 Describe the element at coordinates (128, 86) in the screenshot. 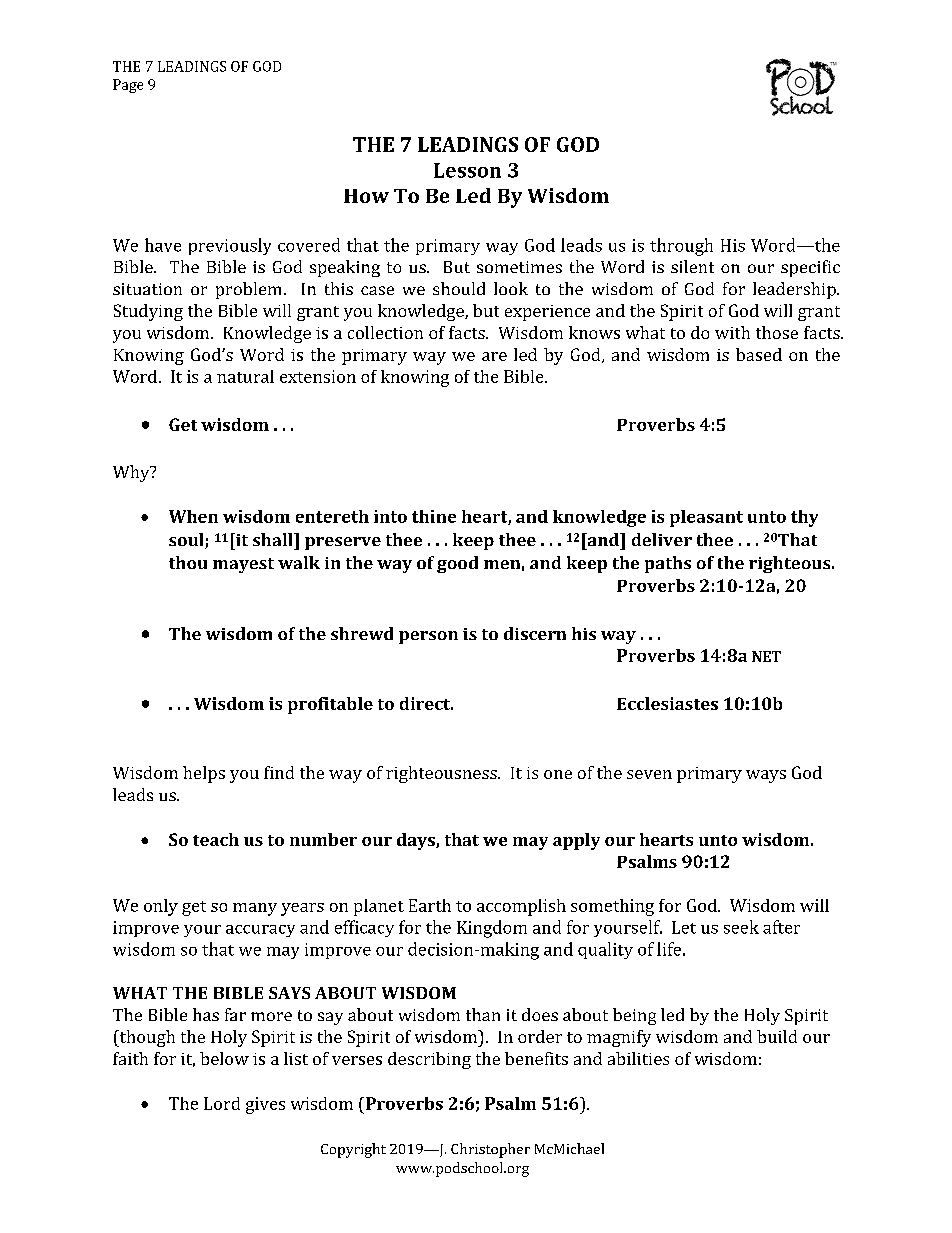

I see `Page` at that location.
